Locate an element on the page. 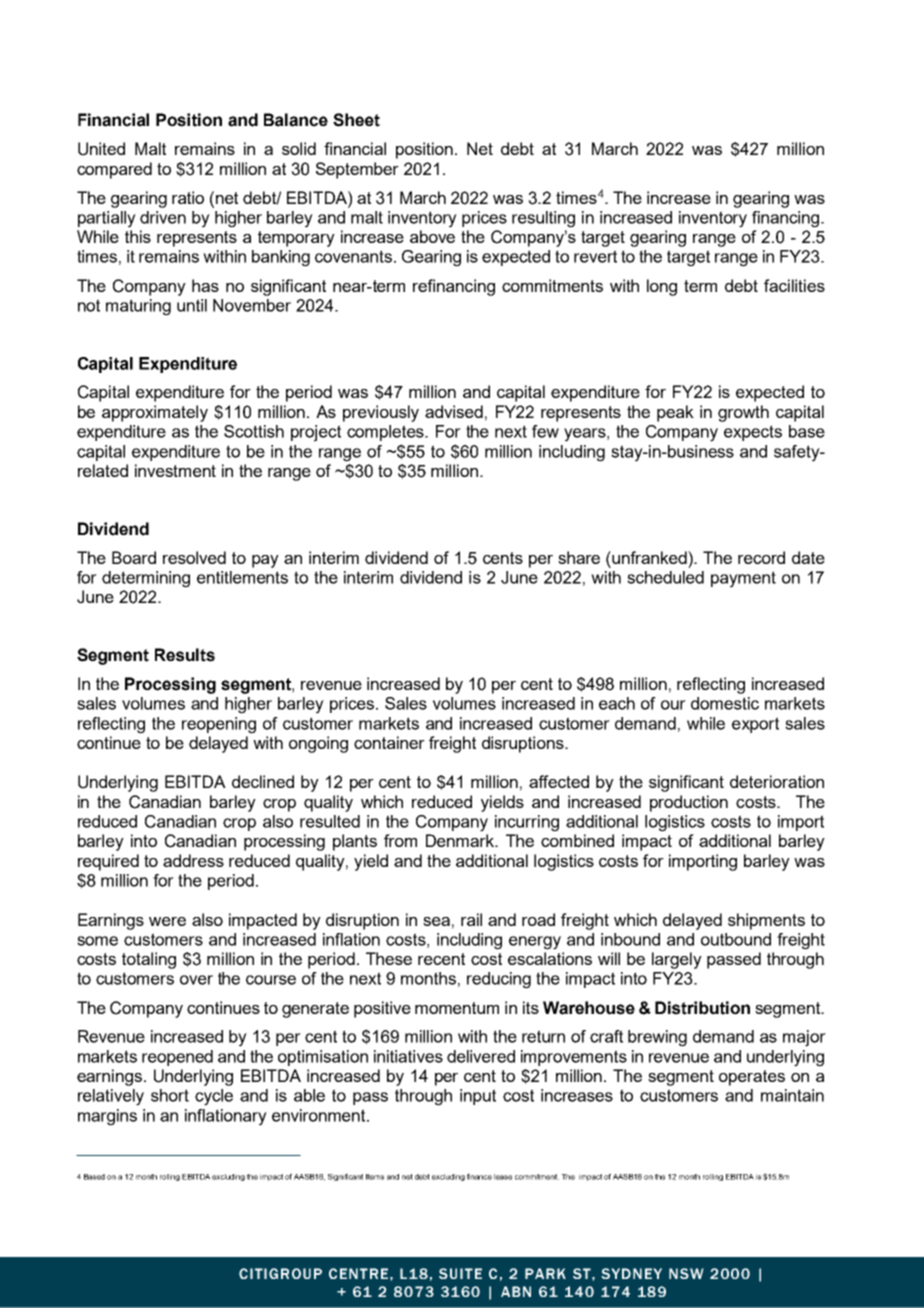 This document has height=1308, width=924. compared is located at coordinates (114, 170).
